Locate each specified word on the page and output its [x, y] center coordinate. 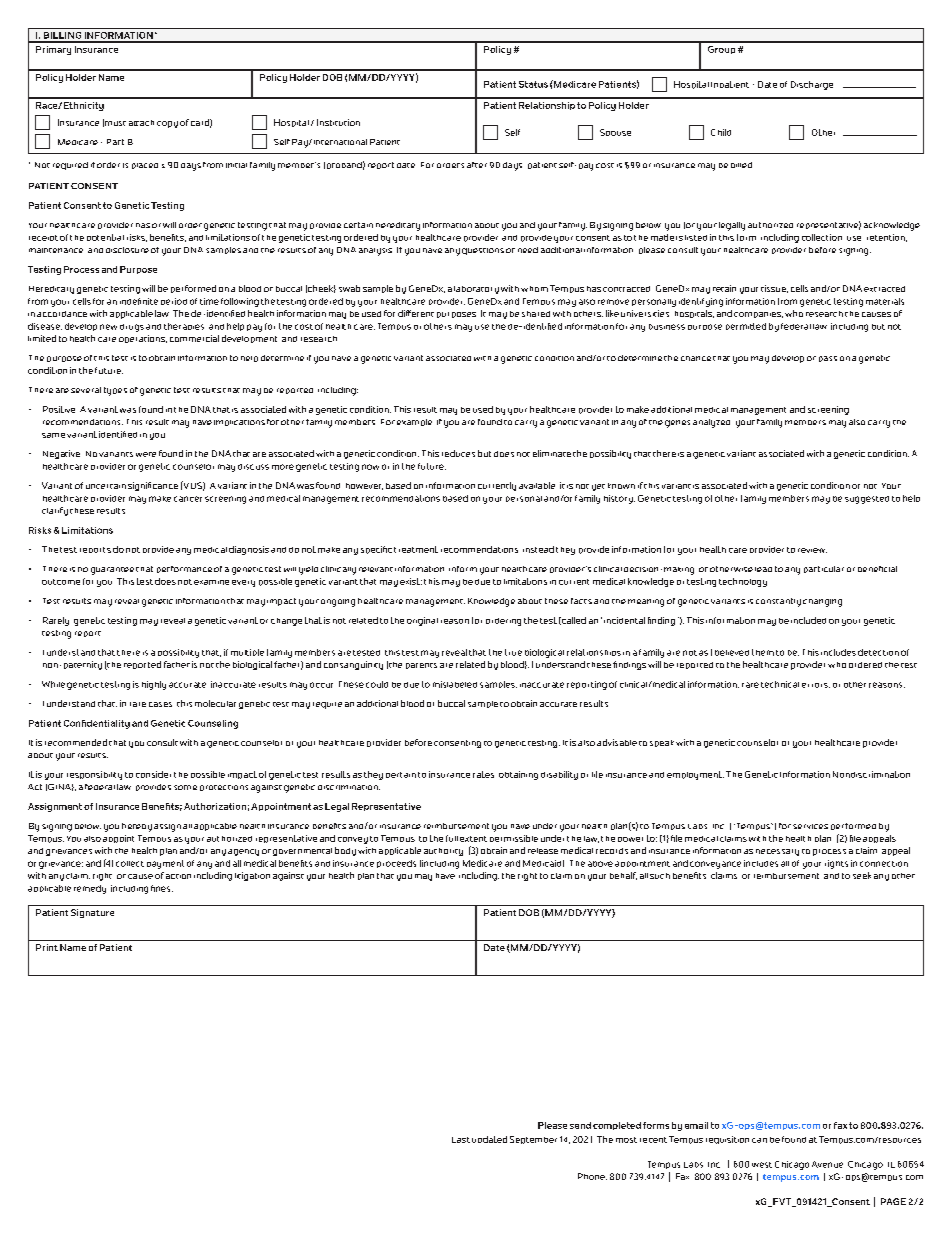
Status [533, 84]
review [812, 550]
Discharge [812, 85]
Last [461, 1140]
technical [780, 684]
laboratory [476, 290]
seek [862, 875]
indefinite [139, 301]
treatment [416, 549]
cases [160, 704]
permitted [746, 326]
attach [141, 123]
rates [483, 774]
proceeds [396, 864]
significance [153, 486]
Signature [92, 913]
